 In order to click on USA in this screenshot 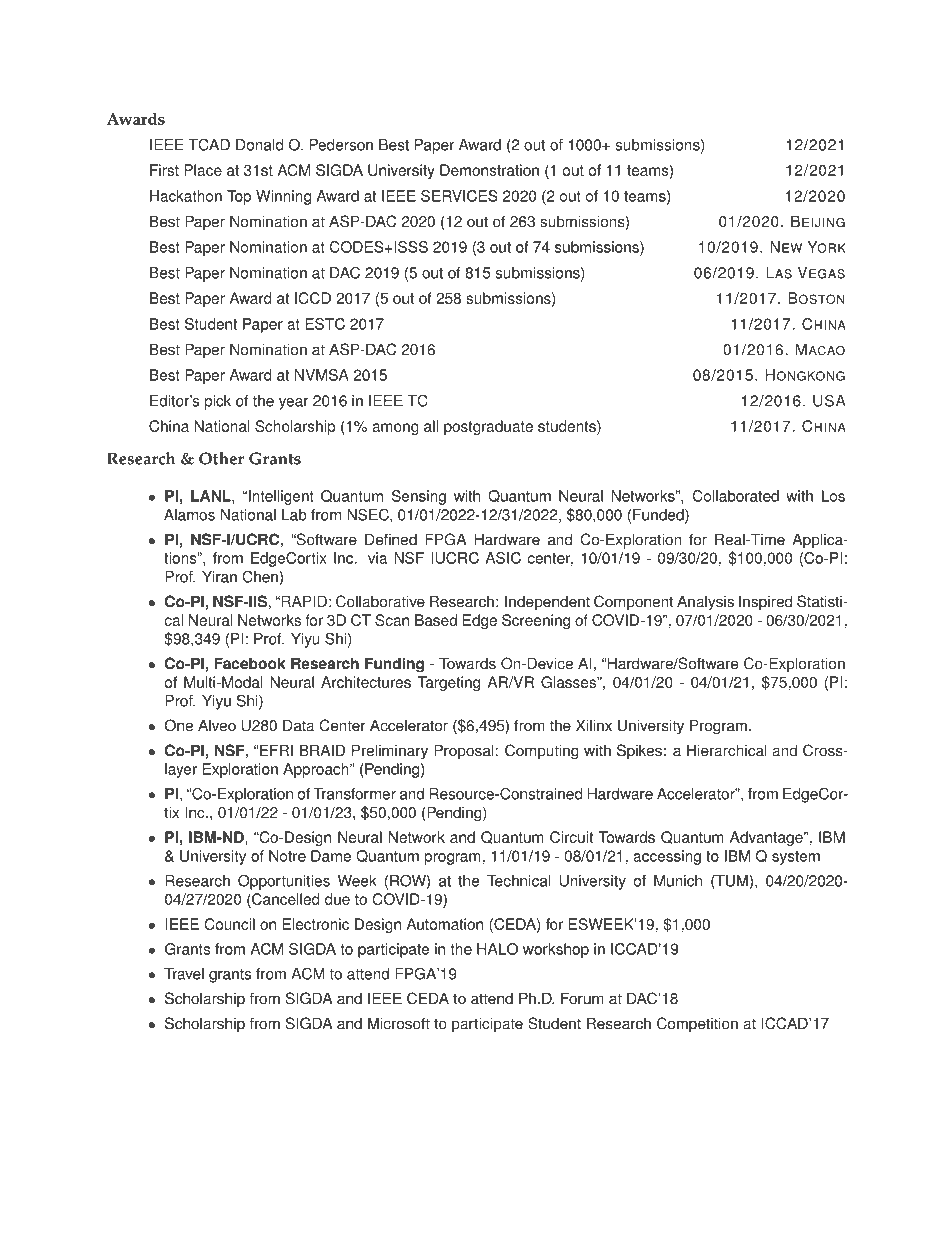, I will do `click(829, 400)`.
